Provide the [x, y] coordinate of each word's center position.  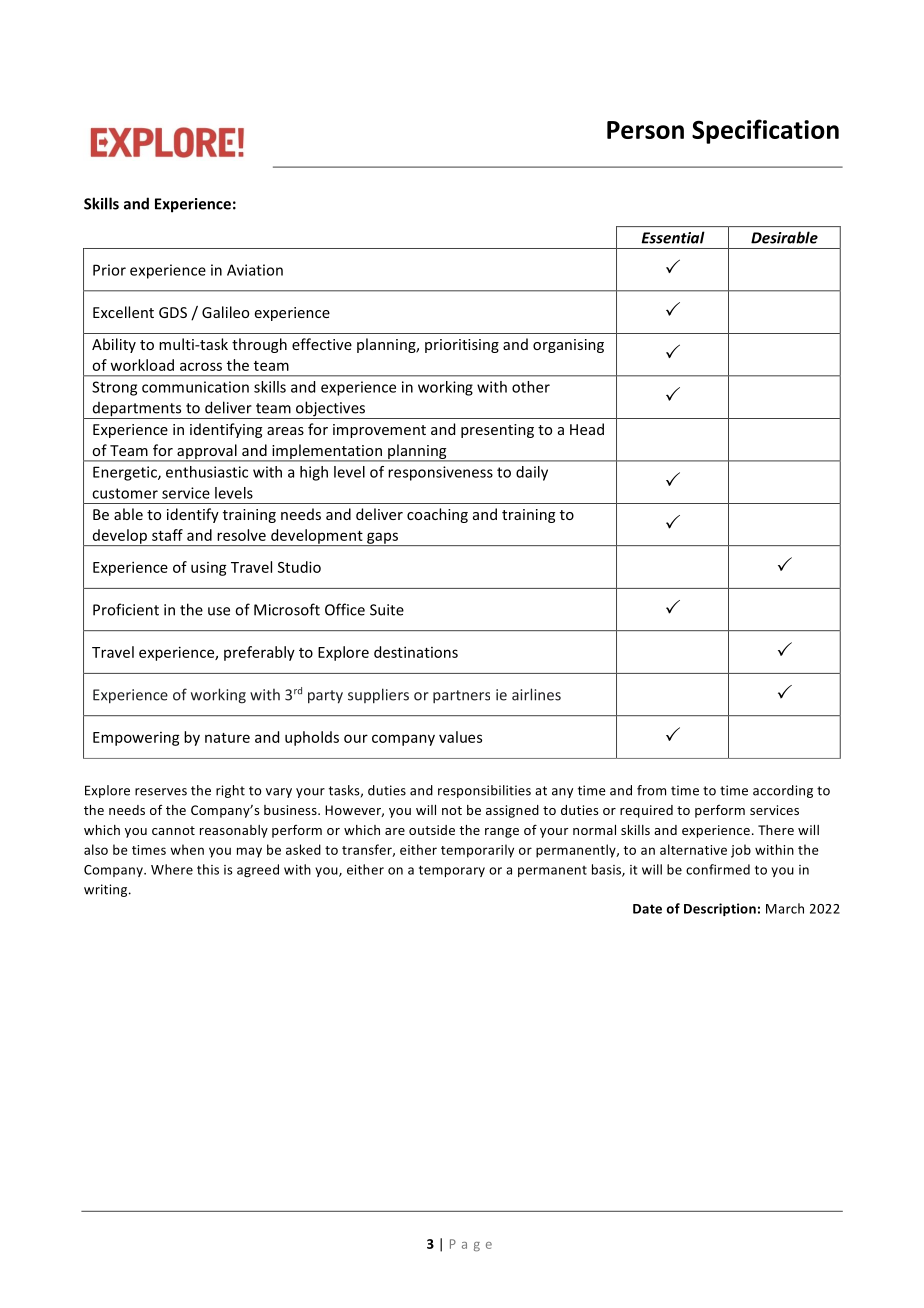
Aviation [255, 270]
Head [587, 429]
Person [645, 130]
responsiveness [440, 473]
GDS [173, 312]
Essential [673, 237]
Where [172, 869]
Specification [765, 131]
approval [207, 452]
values [460, 737]
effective [322, 344]
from [651, 790]
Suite [387, 610]
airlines [536, 694]
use [219, 611]
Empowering [136, 739]
